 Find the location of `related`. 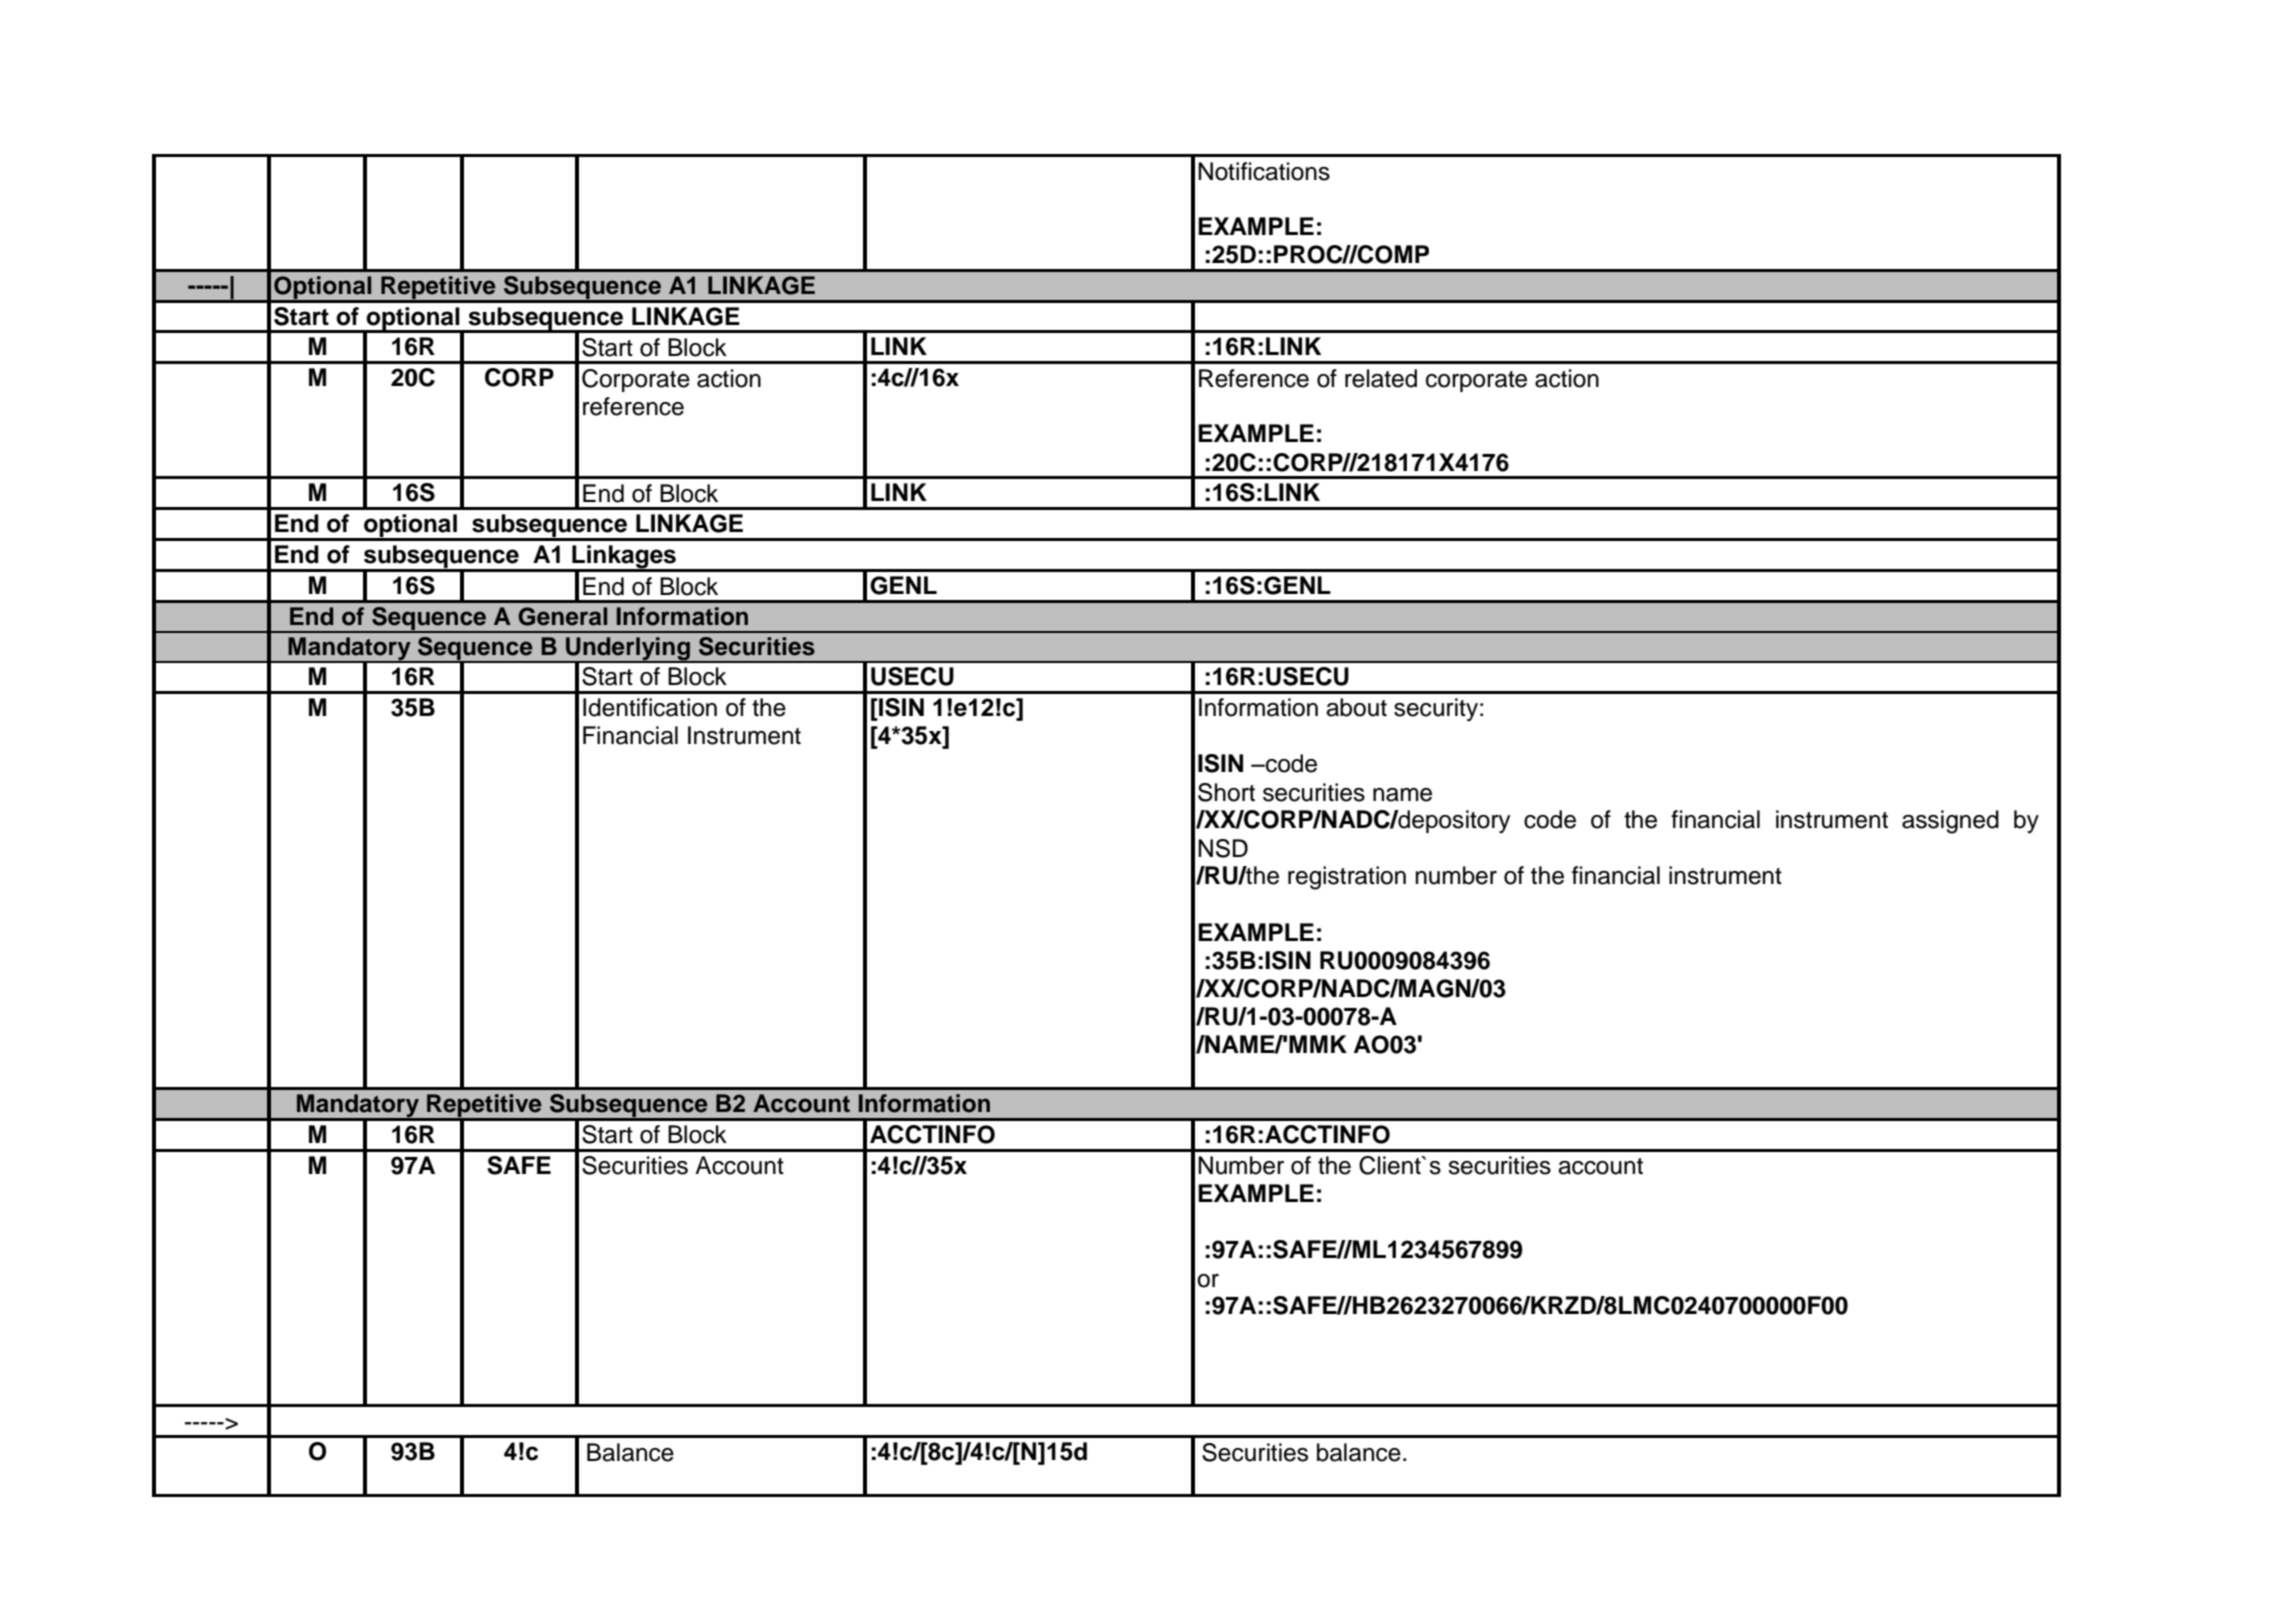

related is located at coordinates (1381, 378).
